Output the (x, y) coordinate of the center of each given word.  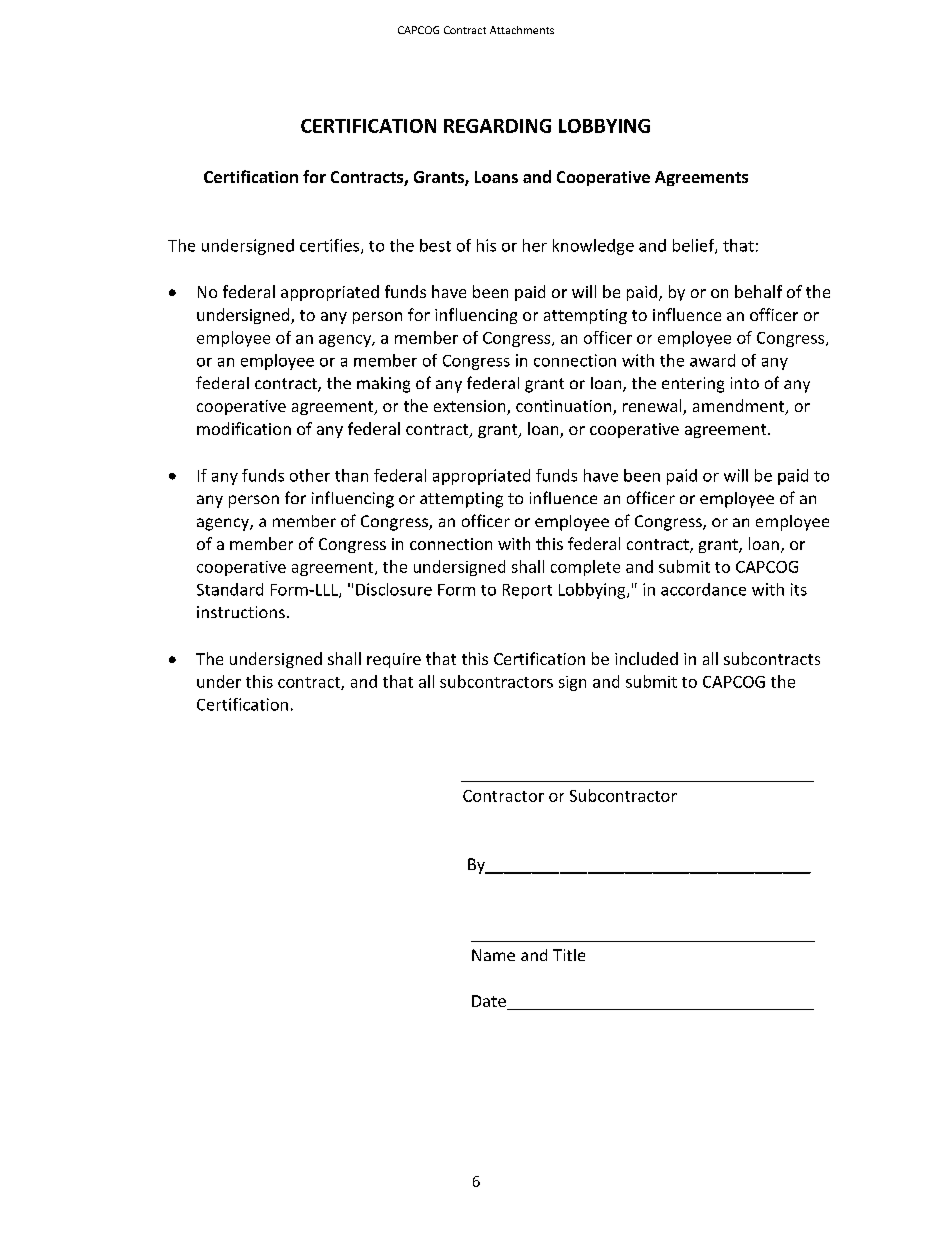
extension (471, 407)
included (646, 658)
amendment (740, 407)
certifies (331, 246)
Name (493, 955)
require (394, 660)
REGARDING (497, 126)
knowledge (593, 247)
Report (527, 591)
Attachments (522, 30)
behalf (758, 291)
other (310, 475)
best (435, 245)
